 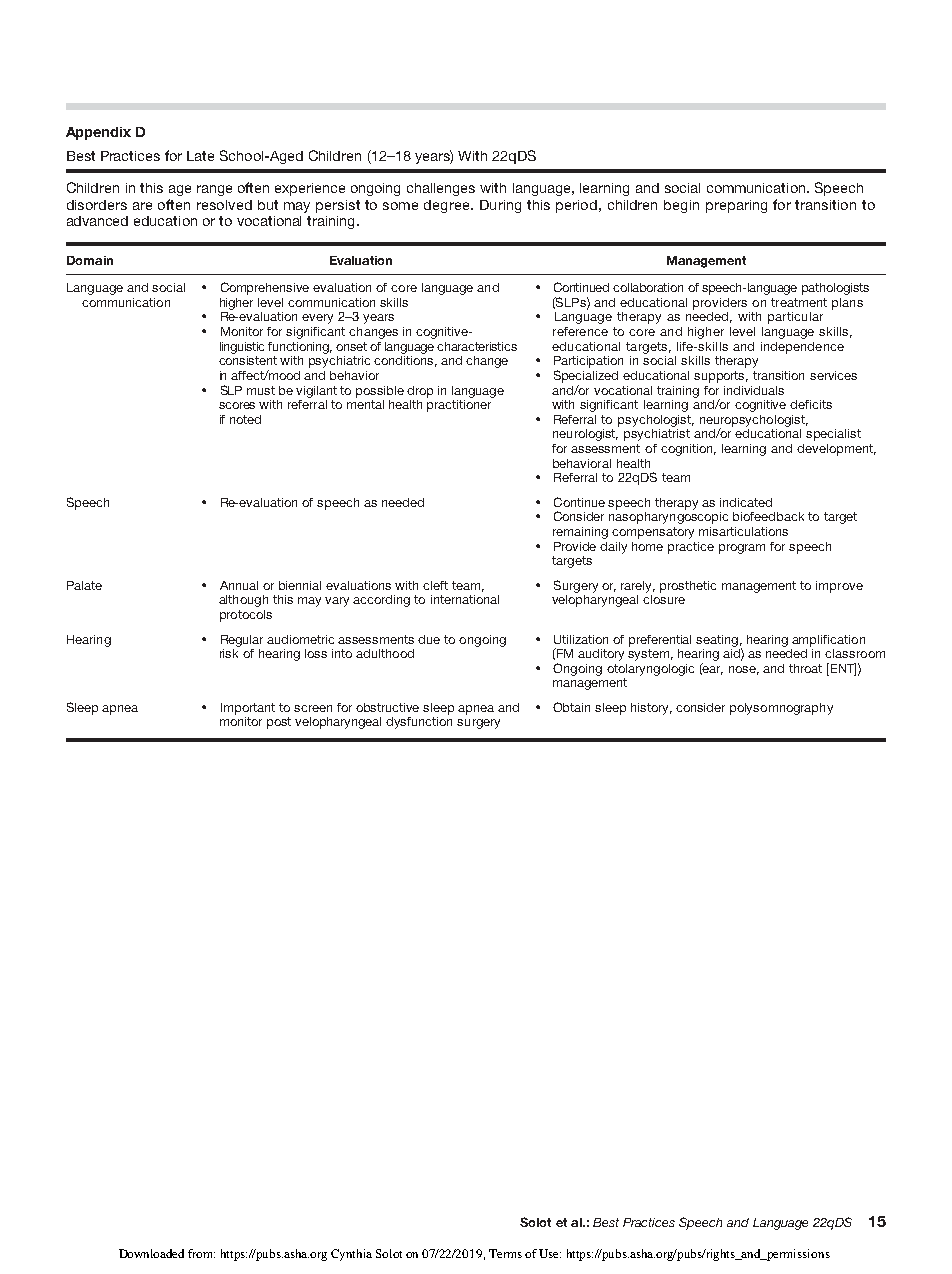 What do you see at coordinates (736, 206) in the document?
I see `preparing` at bounding box center [736, 206].
